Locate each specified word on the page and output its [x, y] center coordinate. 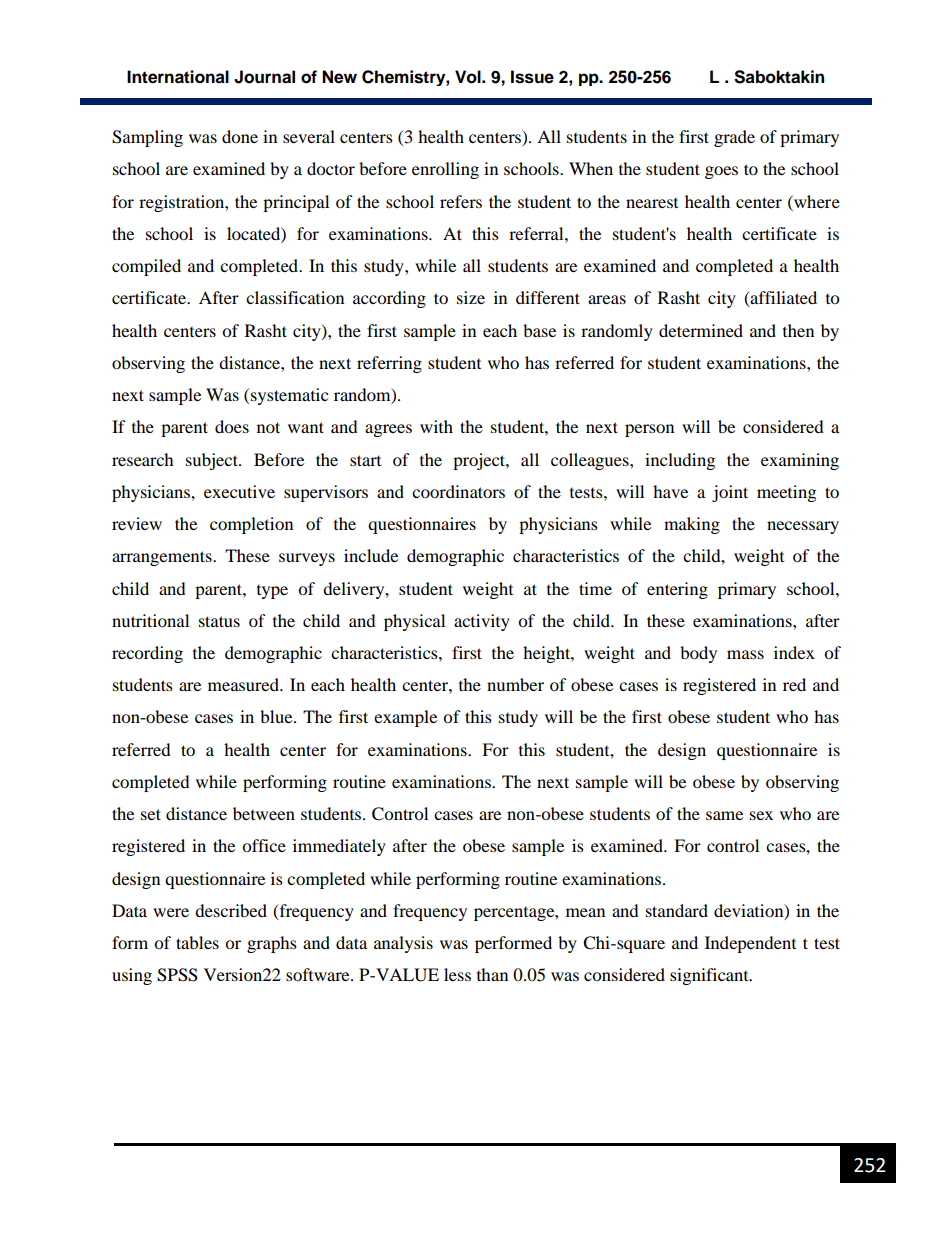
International [178, 77]
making [692, 525]
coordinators [458, 491]
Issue [532, 77]
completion [251, 525]
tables [197, 942]
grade [734, 138]
